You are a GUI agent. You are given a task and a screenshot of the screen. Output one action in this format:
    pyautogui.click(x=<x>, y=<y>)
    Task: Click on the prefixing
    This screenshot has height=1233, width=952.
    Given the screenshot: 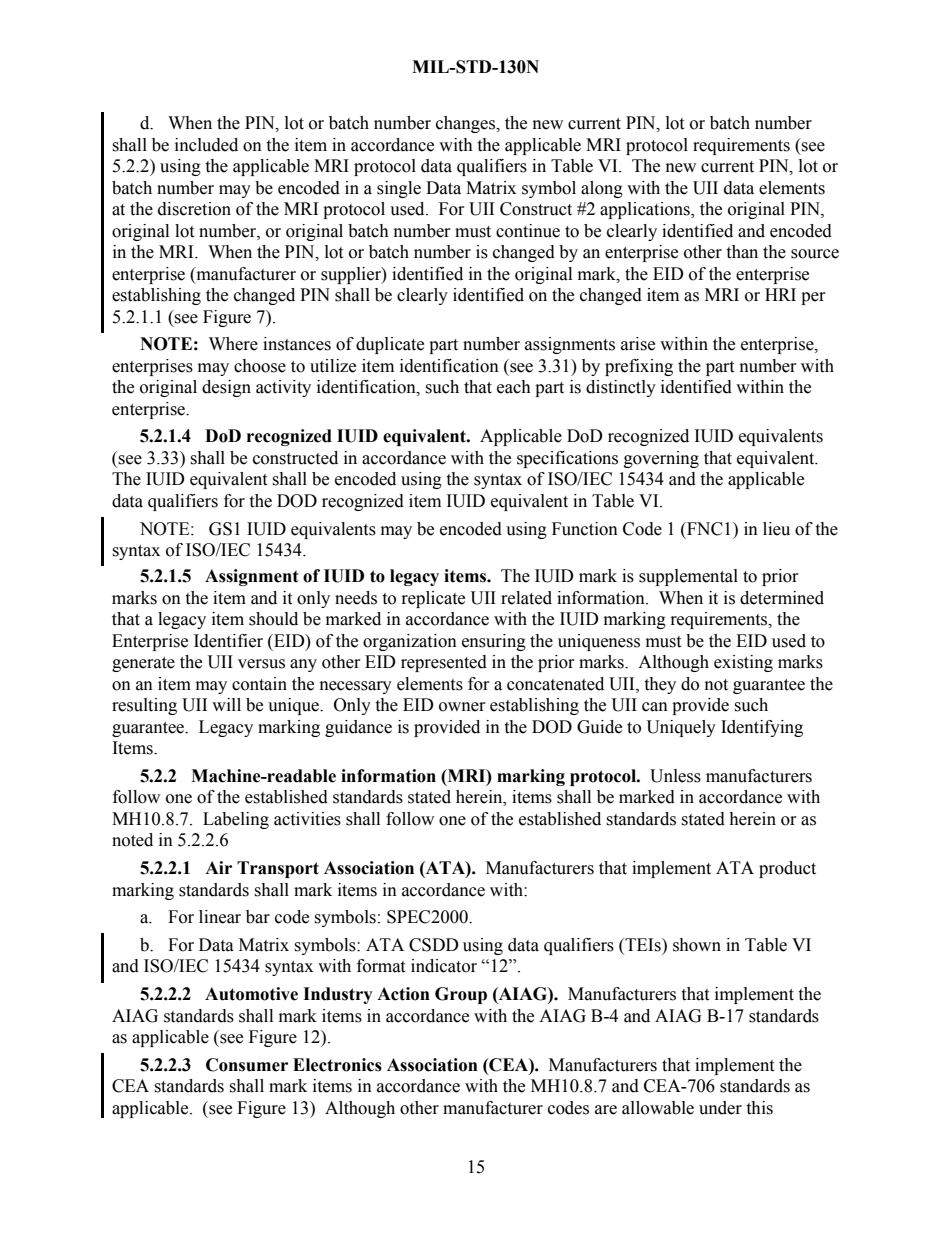 What is the action you would take?
    pyautogui.click(x=639, y=367)
